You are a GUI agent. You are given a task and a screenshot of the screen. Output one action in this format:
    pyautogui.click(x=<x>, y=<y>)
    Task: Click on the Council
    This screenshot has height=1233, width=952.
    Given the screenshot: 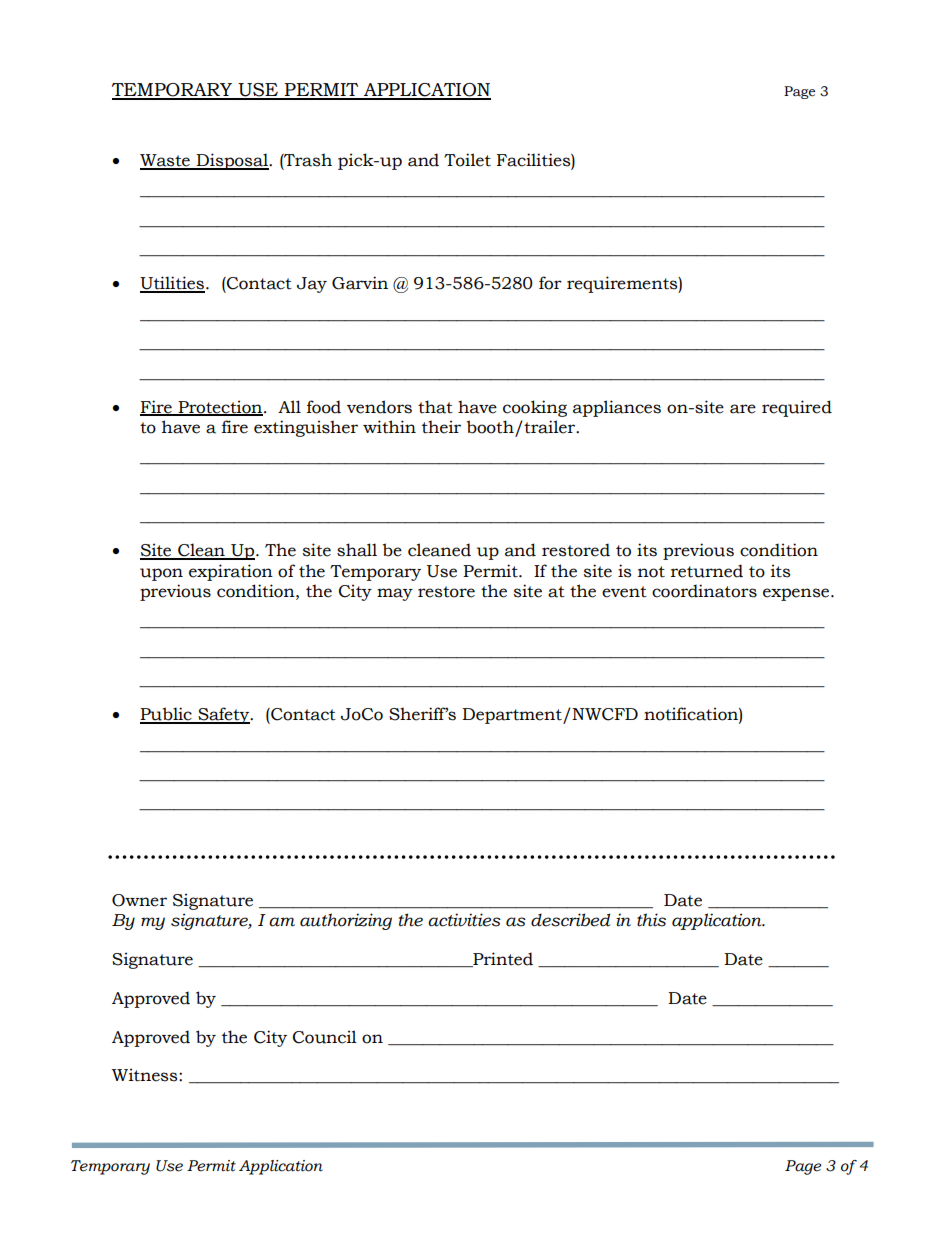 What is the action you would take?
    pyautogui.click(x=325, y=1037)
